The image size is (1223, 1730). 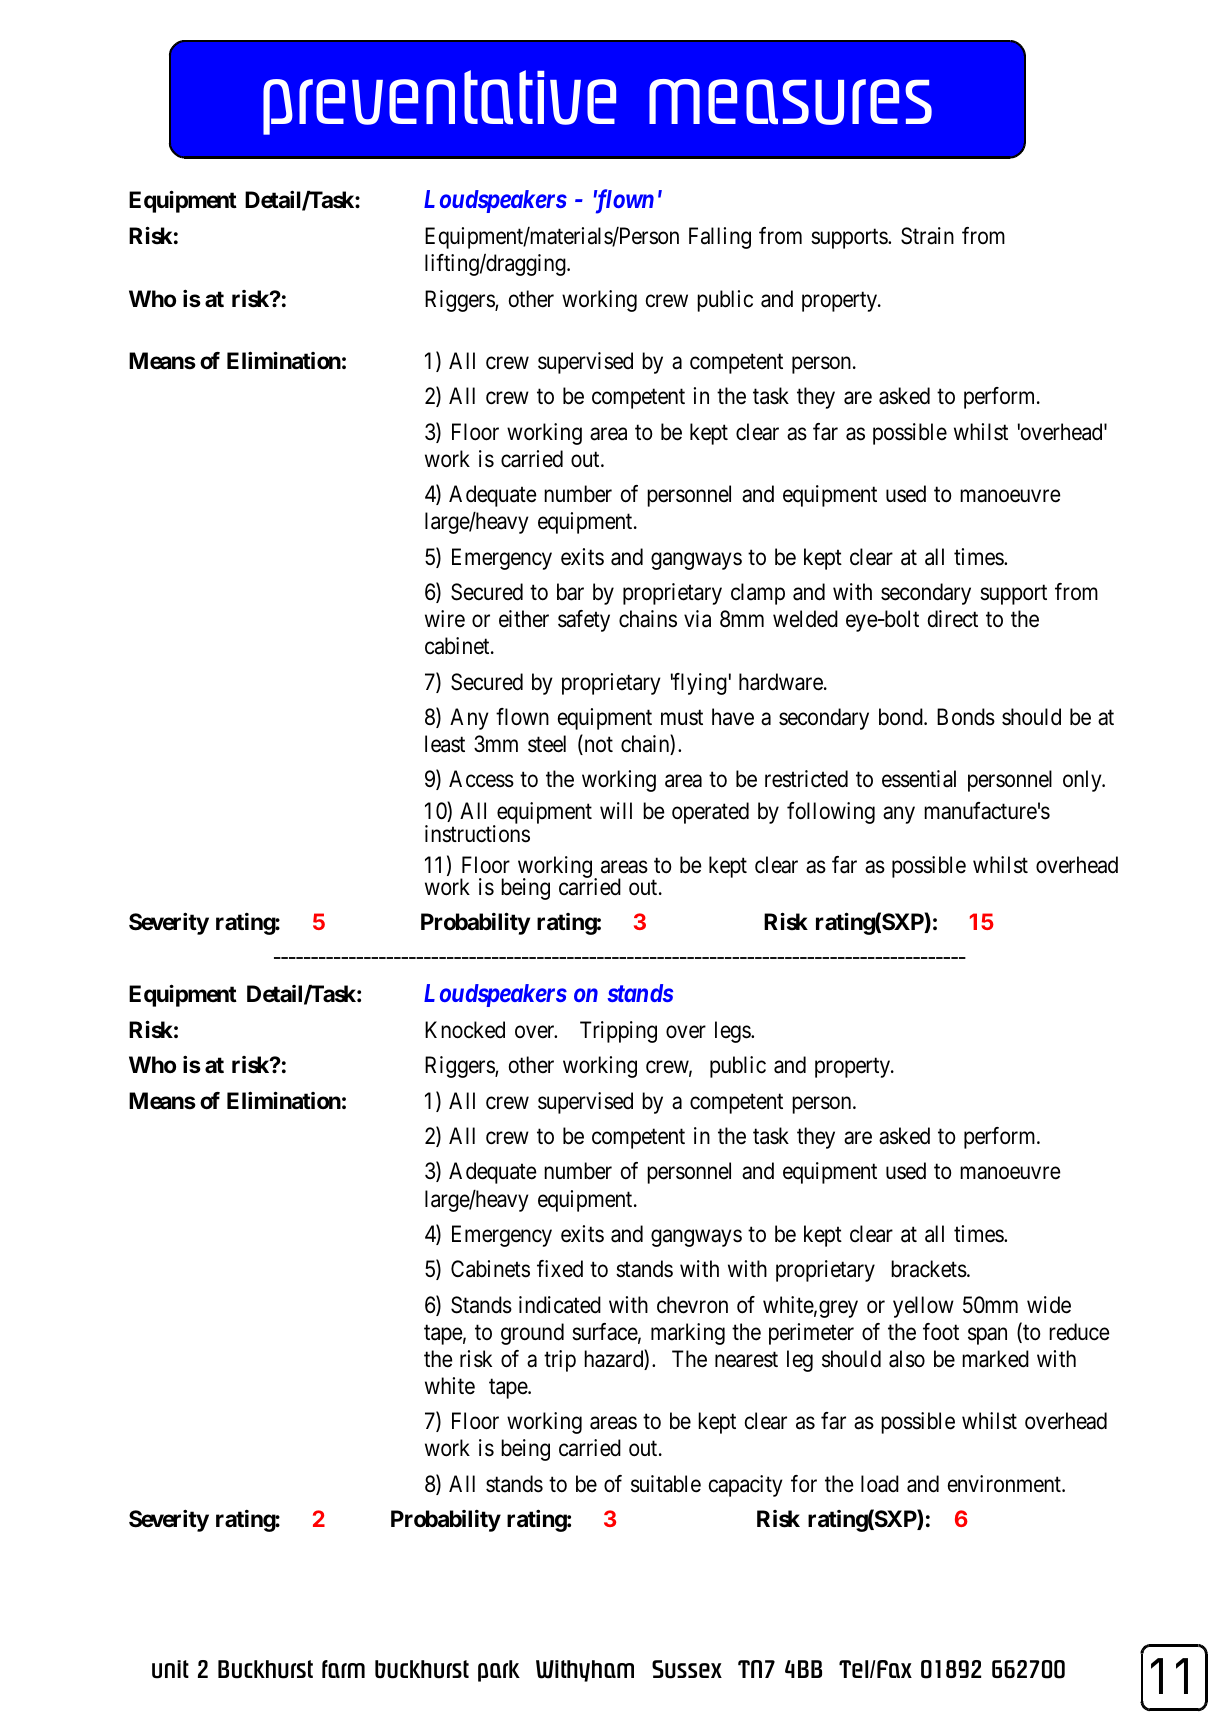 What do you see at coordinates (560, 1269) in the image?
I see `fixed` at bounding box center [560, 1269].
